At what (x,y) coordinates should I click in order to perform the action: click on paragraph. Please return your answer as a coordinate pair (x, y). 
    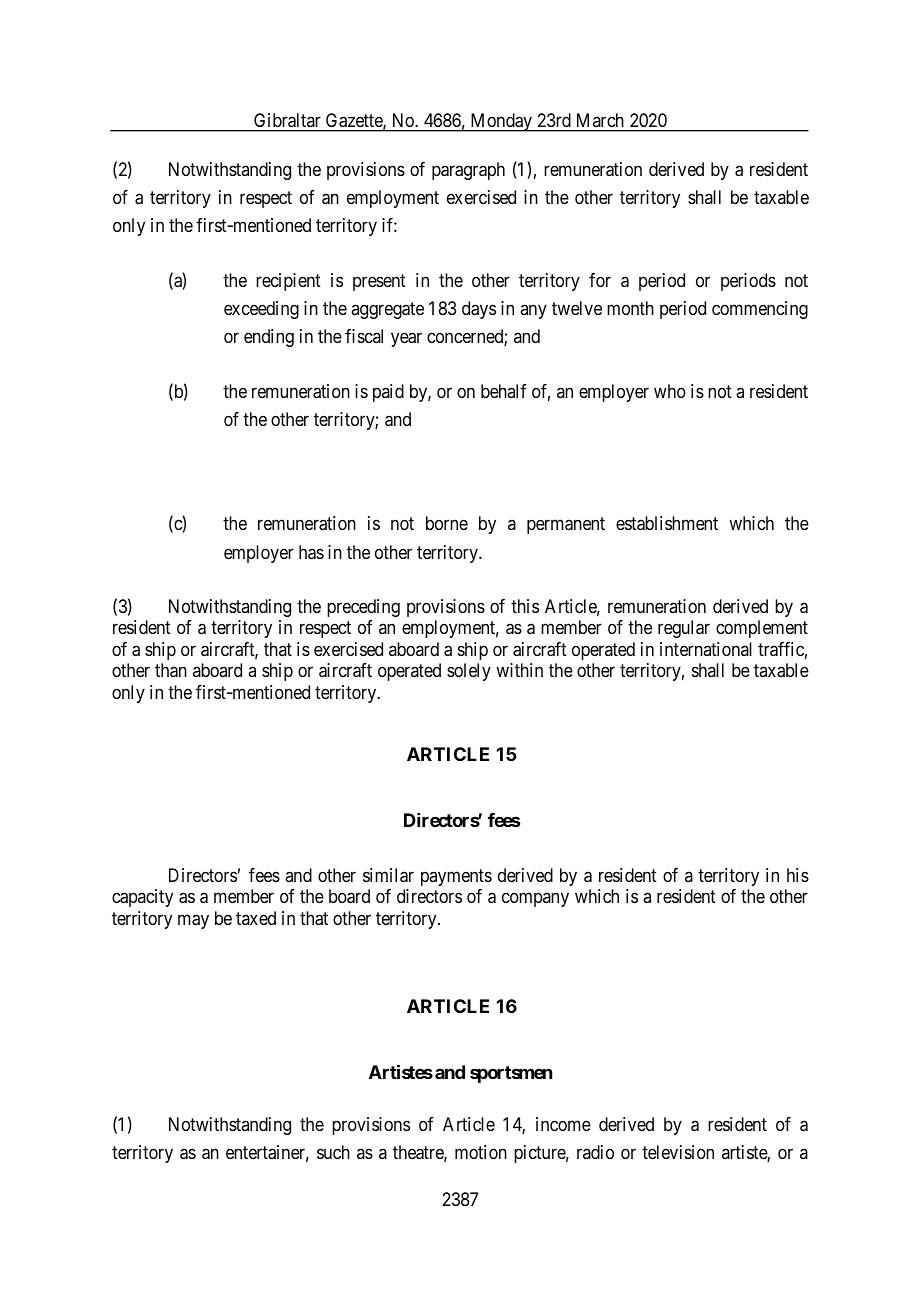
    Looking at the image, I should click on (468, 171).
